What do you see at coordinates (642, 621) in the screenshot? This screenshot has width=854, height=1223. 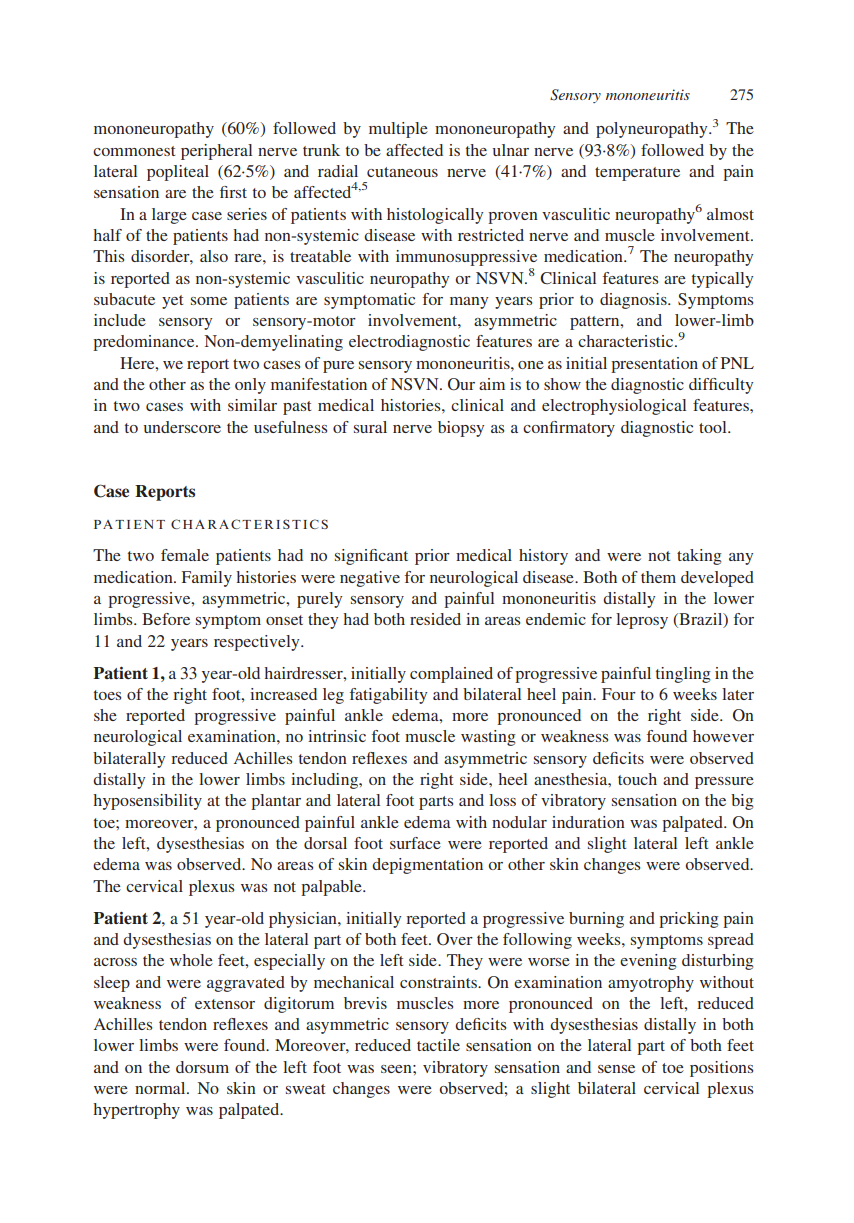 I see `leprosy` at bounding box center [642, 621].
